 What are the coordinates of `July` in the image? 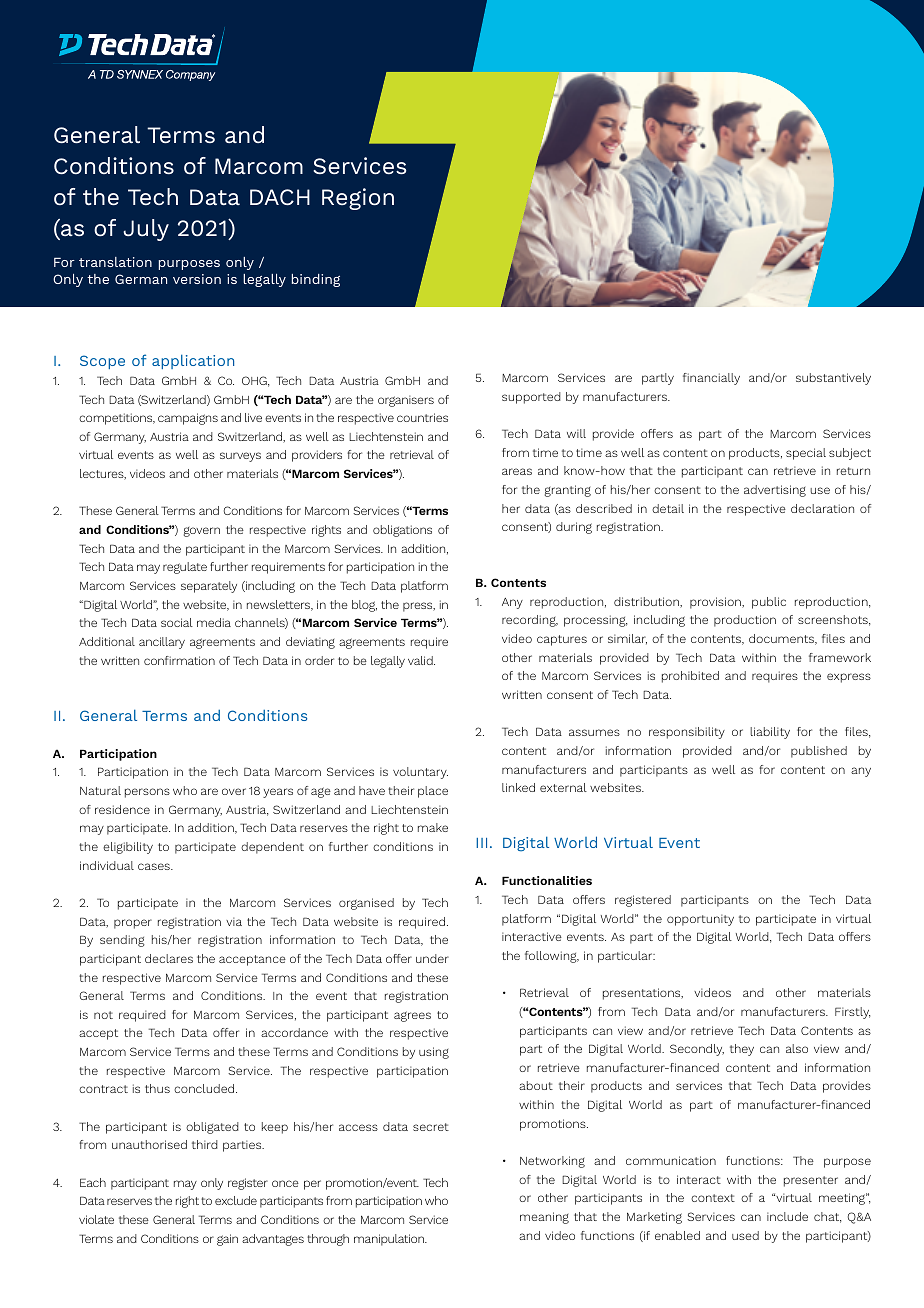 It's located at (146, 230).
